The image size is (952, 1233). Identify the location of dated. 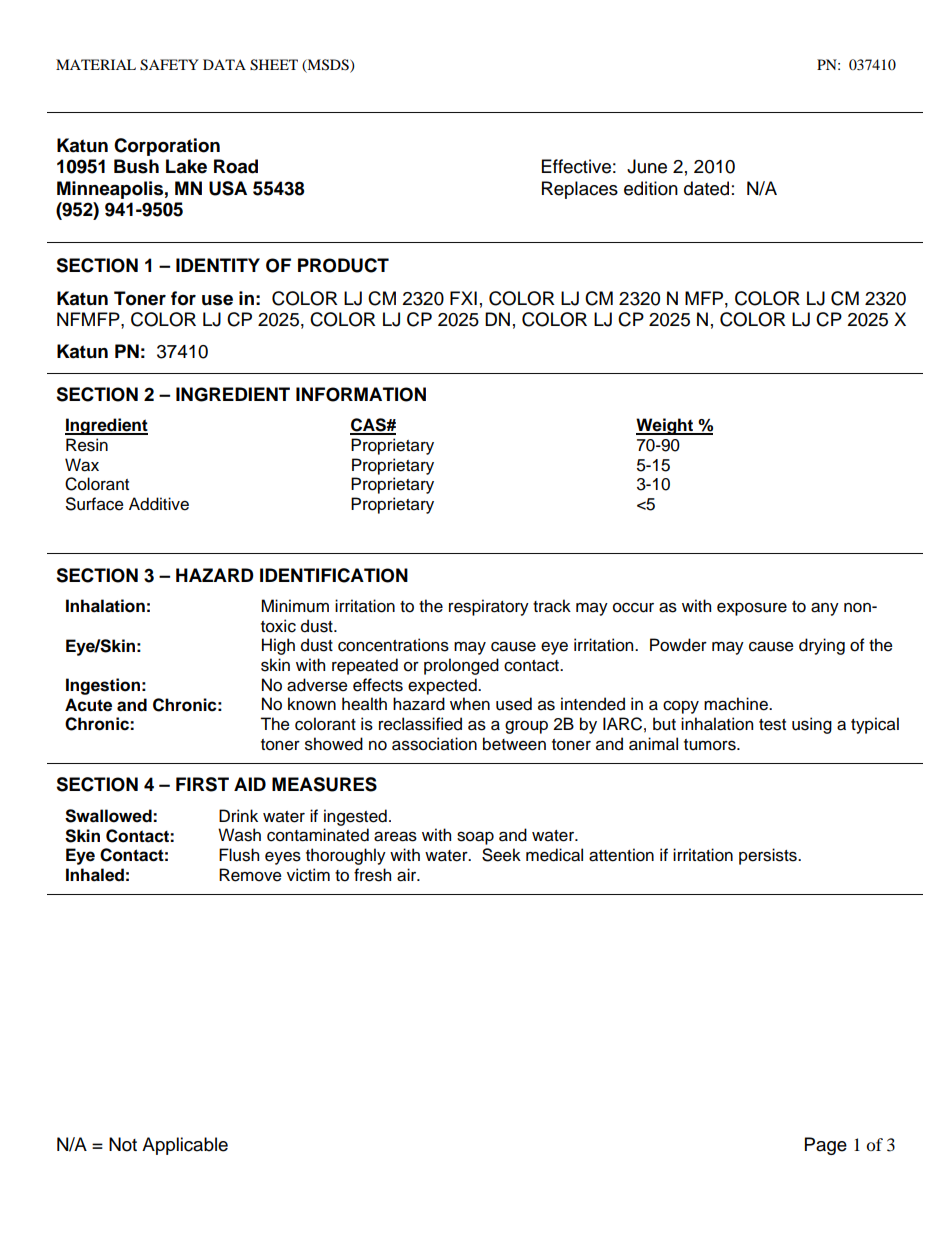
(706, 188).
